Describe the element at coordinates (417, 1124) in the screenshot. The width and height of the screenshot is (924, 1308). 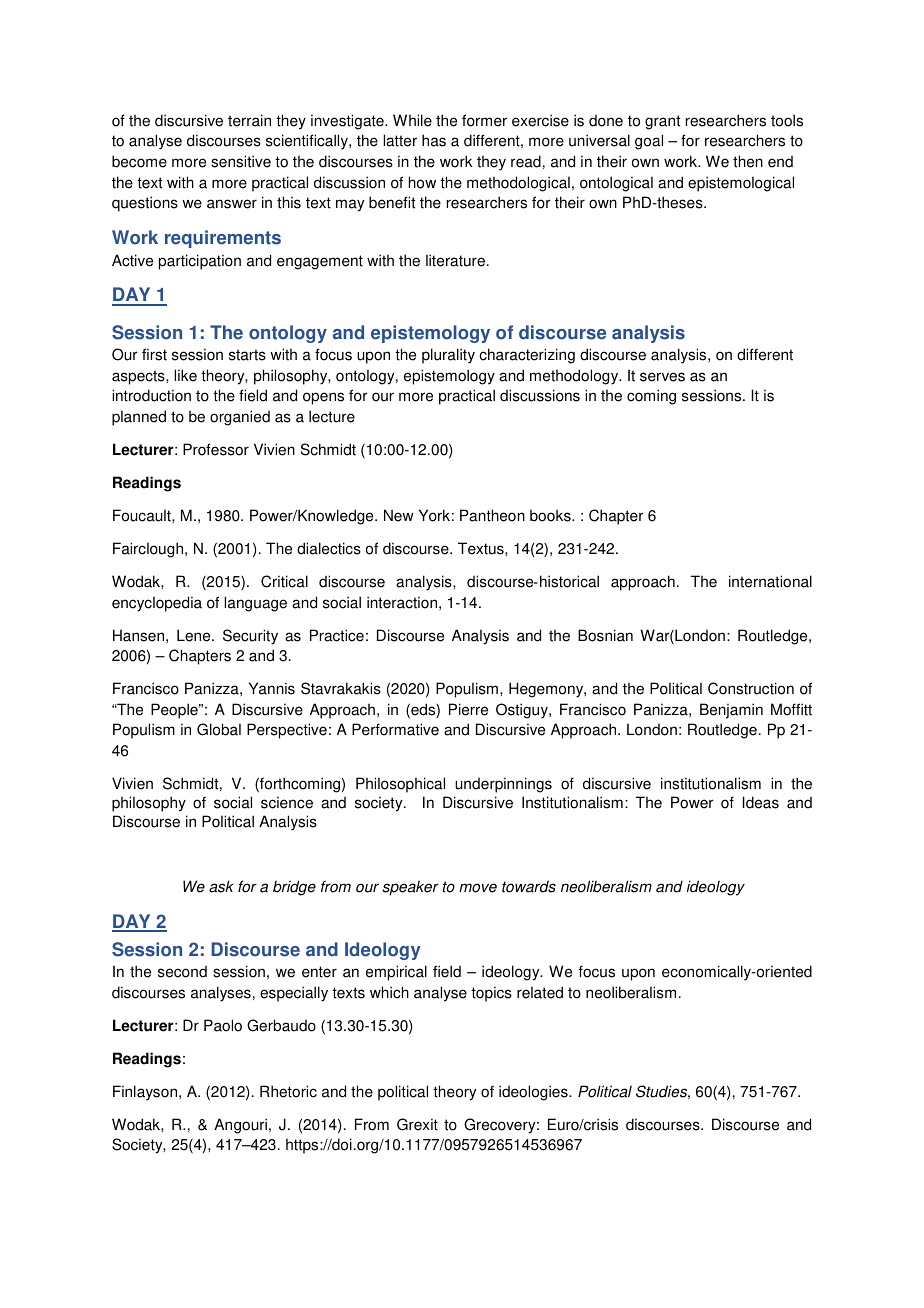
I see `Grexit` at that location.
